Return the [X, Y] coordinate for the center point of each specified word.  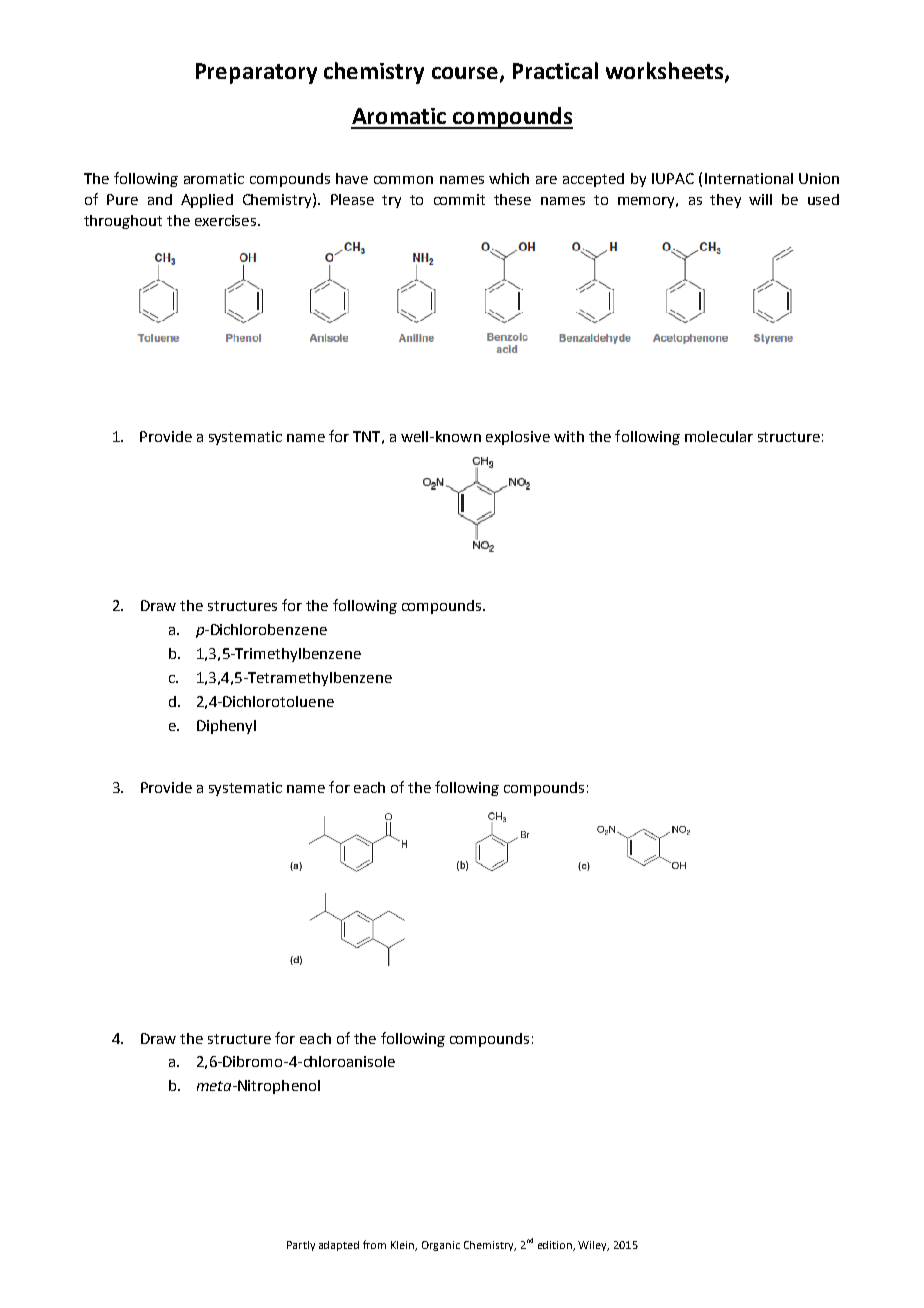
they [725, 201]
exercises [227, 220]
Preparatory [256, 73]
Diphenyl [226, 727]
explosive [518, 438]
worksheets [666, 71]
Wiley [593, 1246]
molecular [719, 436]
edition [556, 1246]
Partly [301, 1246]
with [569, 436]
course [465, 73]
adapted [339, 1246]
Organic [441, 1246]
